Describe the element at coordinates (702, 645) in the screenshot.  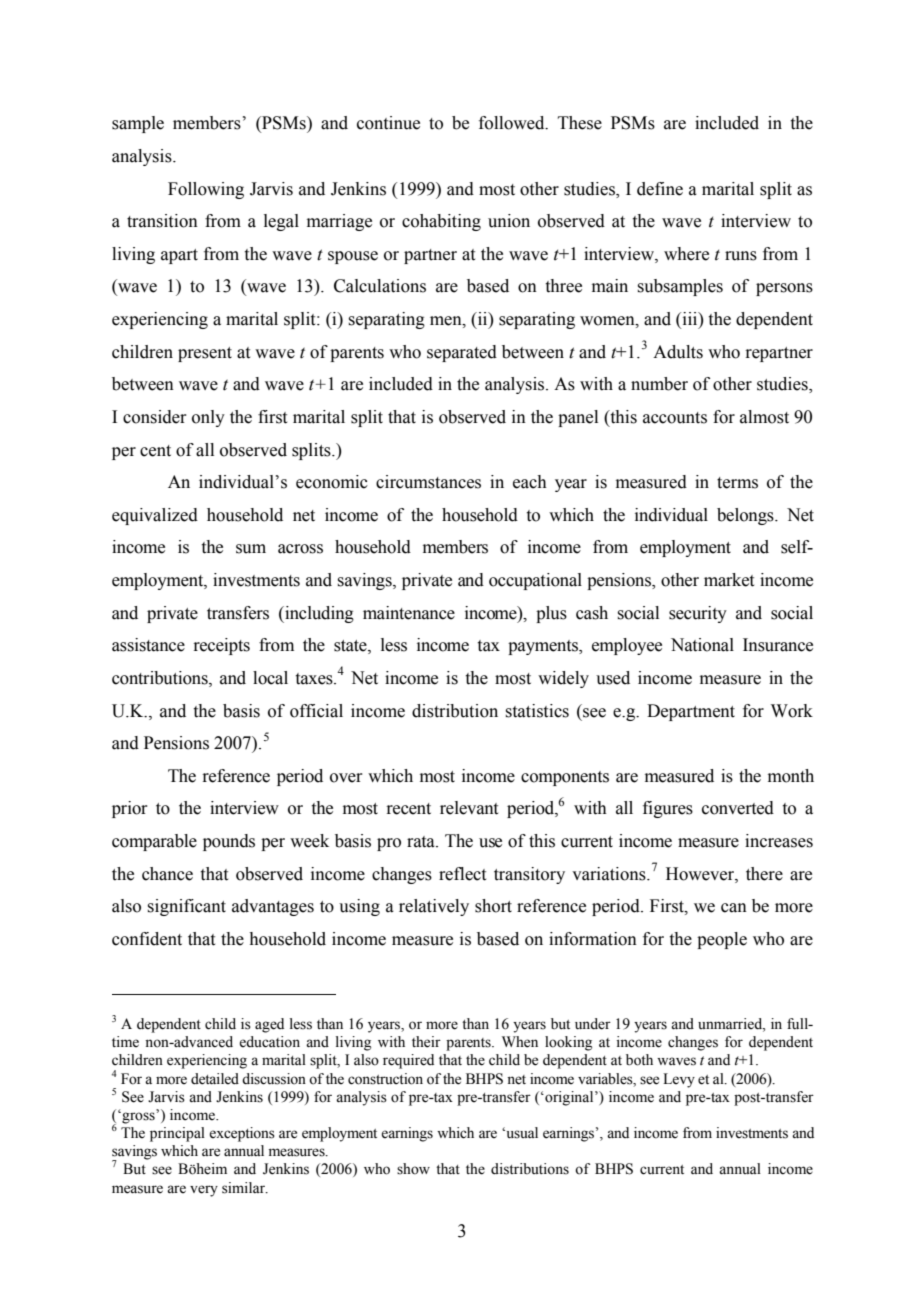
I see `National` at that location.
